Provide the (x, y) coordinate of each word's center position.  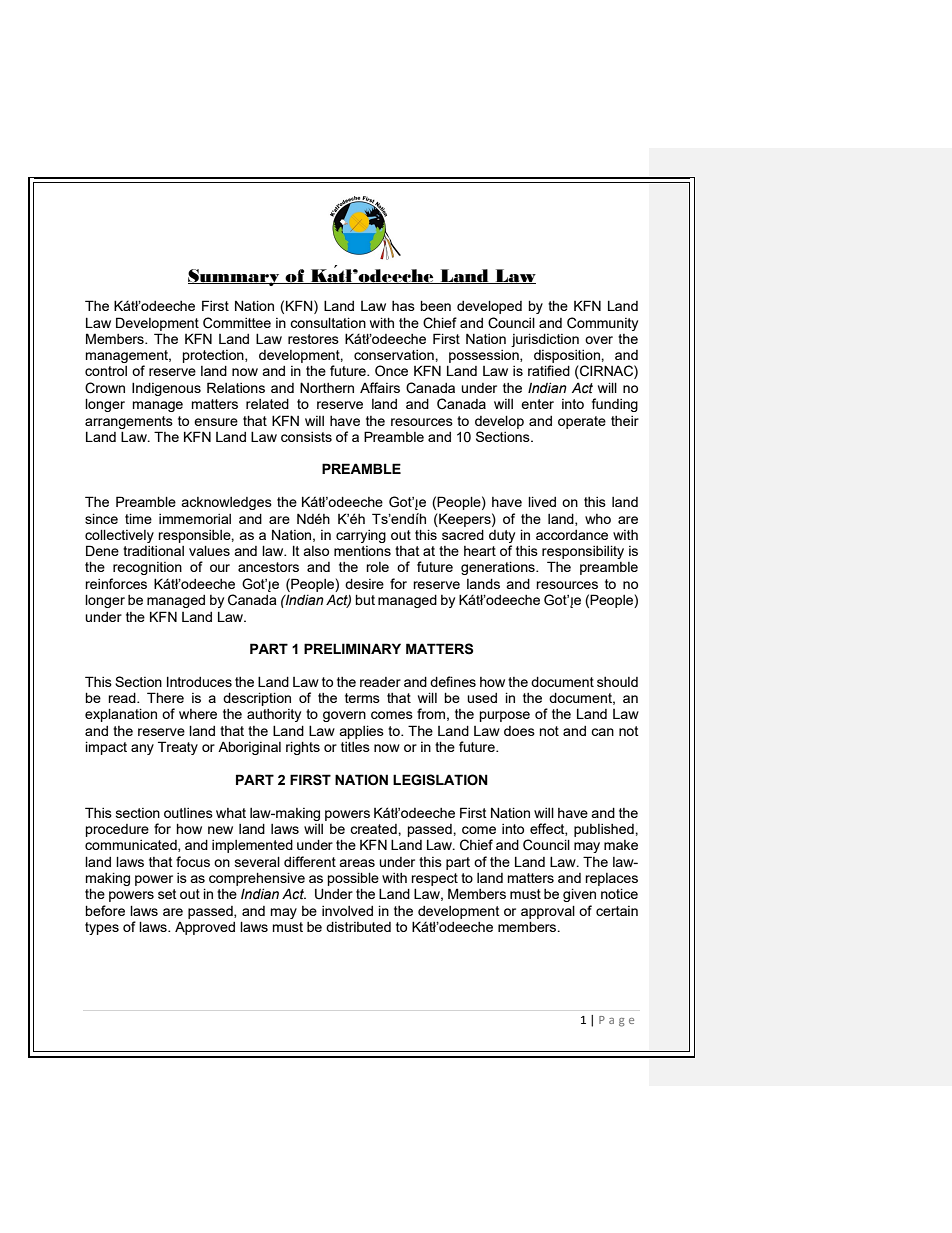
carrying (361, 536)
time (138, 518)
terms (362, 698)
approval (548, 912)
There (165, 697)
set (167, 894)
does (519, 731)
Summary (235, 277)
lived (542, 501)
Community (602, 324)
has (403, 306)
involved (347, 911)
